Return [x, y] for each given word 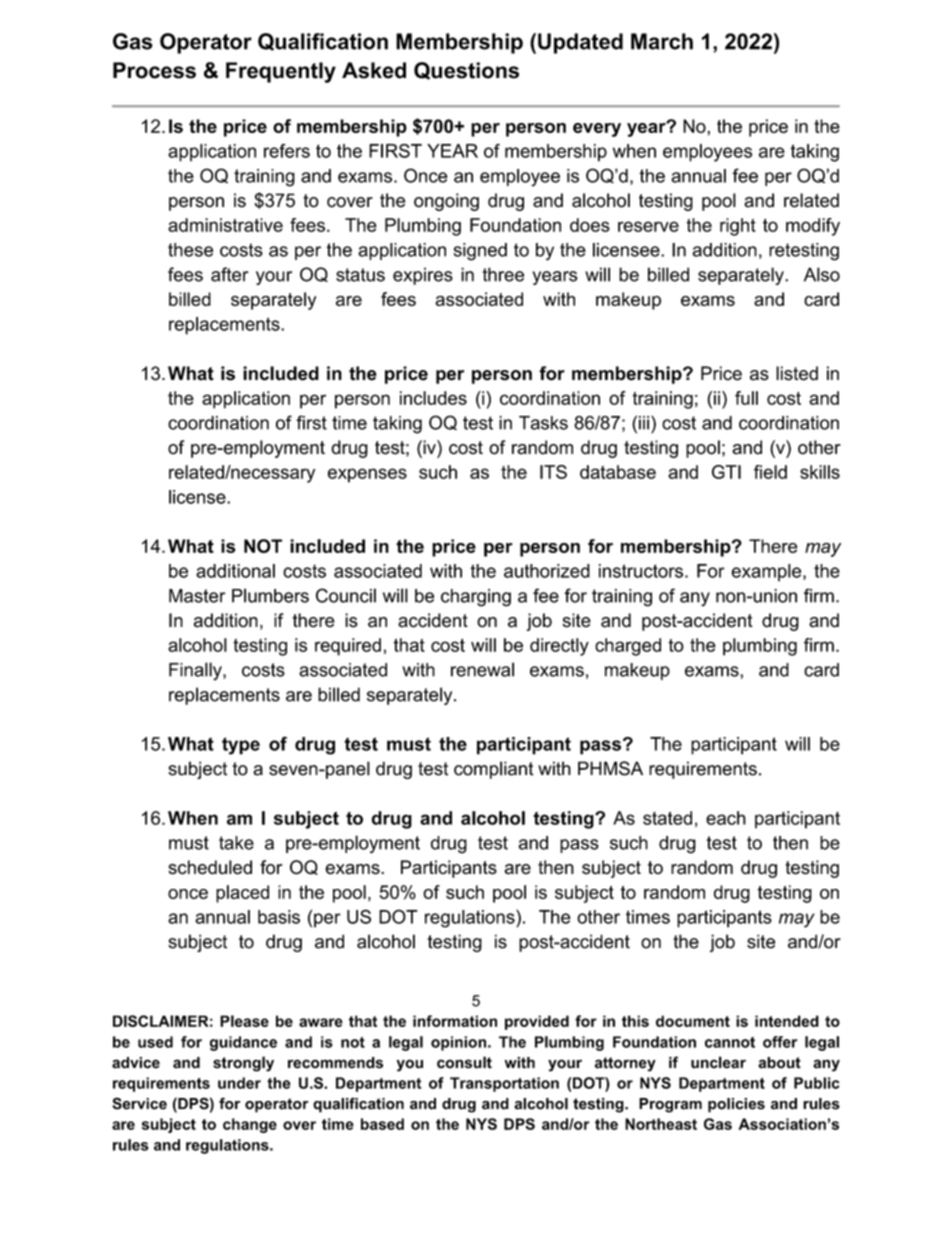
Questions [466, 71]
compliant [494, 770]
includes [433, 398]
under [239, 1083]
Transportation [504, 1084]
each [726, 818]
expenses [367, 475]
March [662, 41]
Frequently [281, 72]
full [746, 398]
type [241, 746]
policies [736, 1105]
